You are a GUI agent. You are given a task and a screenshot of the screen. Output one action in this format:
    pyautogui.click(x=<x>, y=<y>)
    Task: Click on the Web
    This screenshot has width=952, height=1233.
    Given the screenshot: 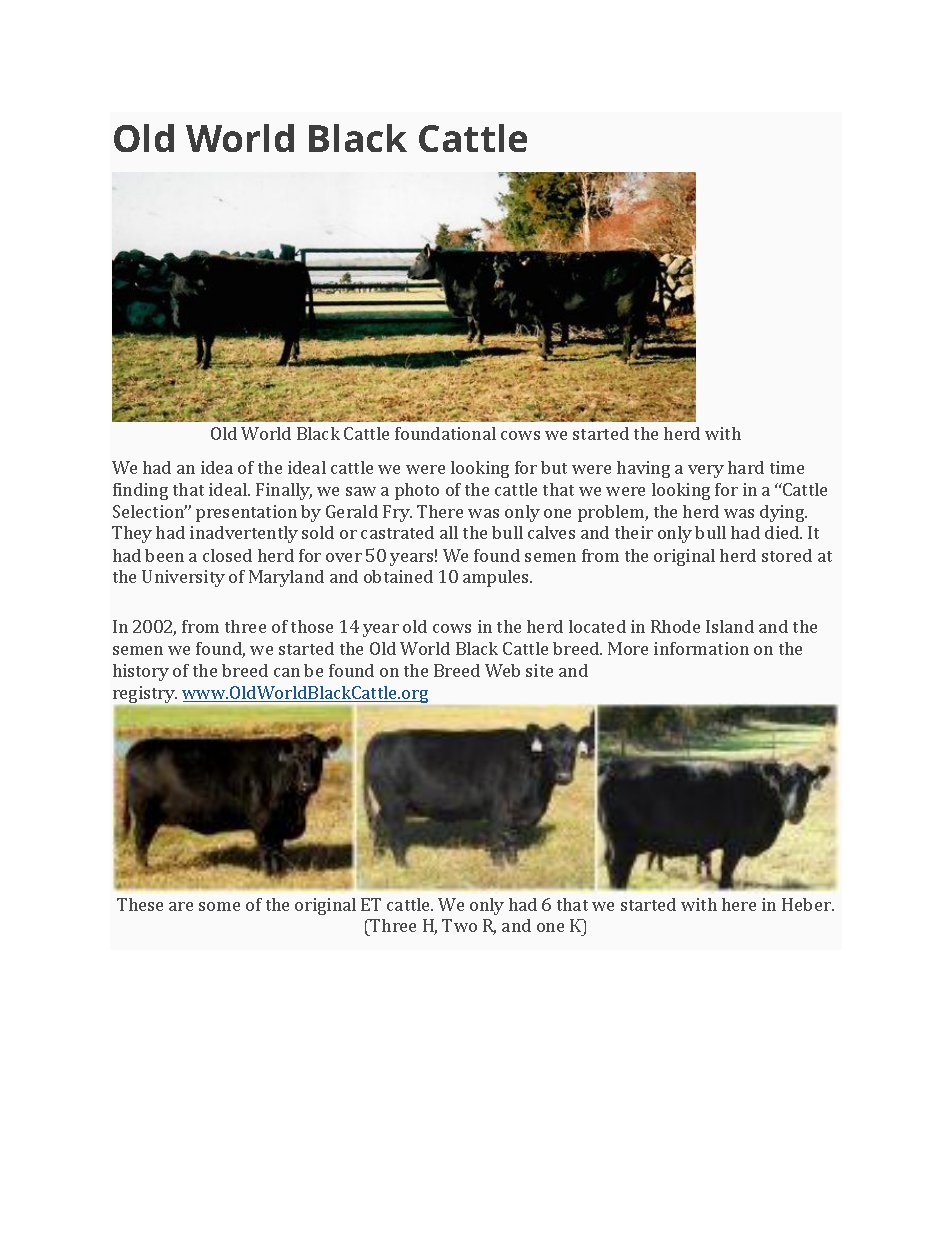 What is the action you would take?
    pyautogui.click(x=502, y=670)
